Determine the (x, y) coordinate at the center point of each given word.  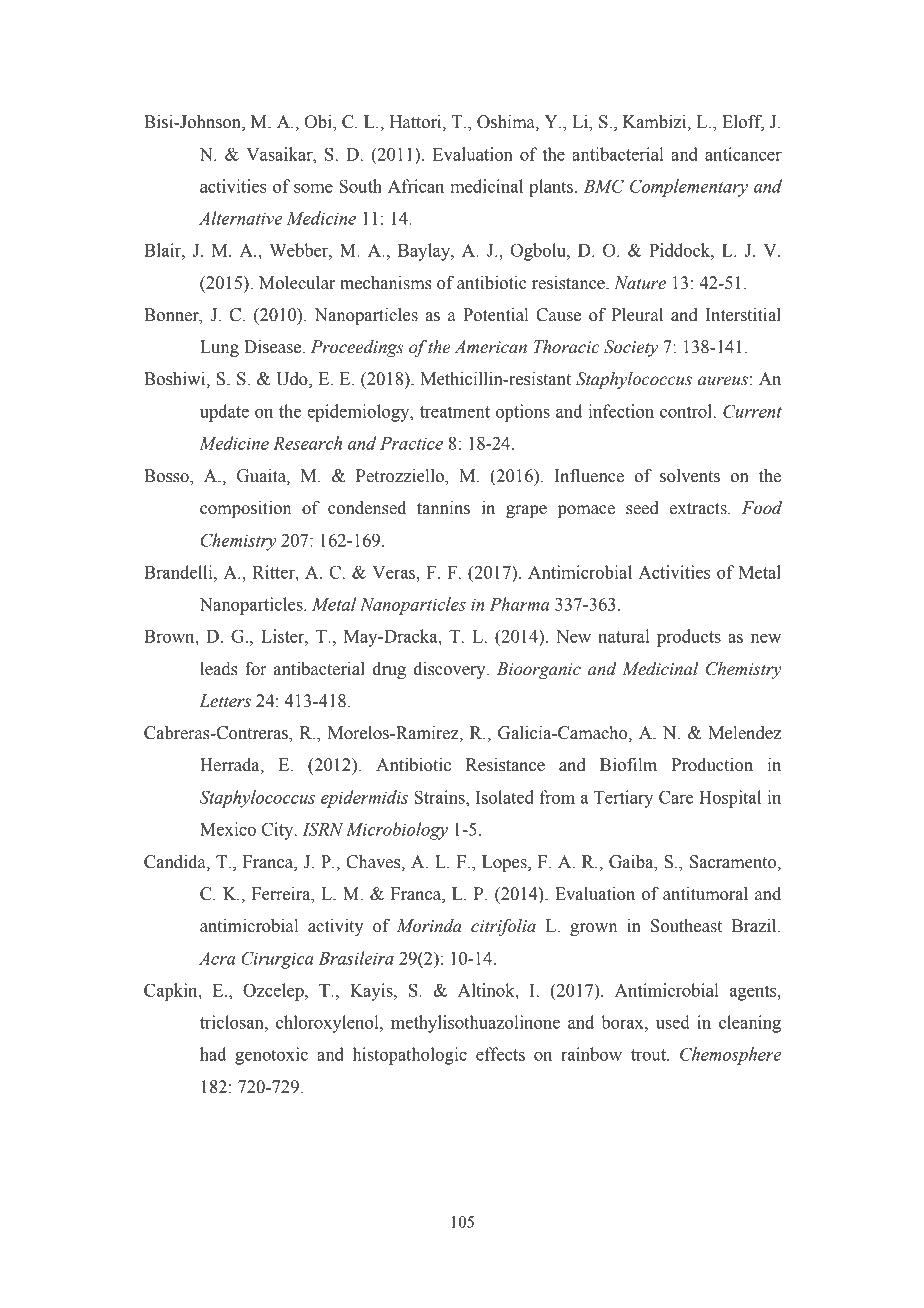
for (256, 669)
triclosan (233, 1022)
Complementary (689, 188)
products (689, 638)
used (673, 1022)
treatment (455, 412)
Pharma (519, 604)
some (313, 188)
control (686, 411)
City (279, 831)
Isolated (505, 797)
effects (500, 1054)
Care (676, 797)
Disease (274, 347)
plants (552, 188)
